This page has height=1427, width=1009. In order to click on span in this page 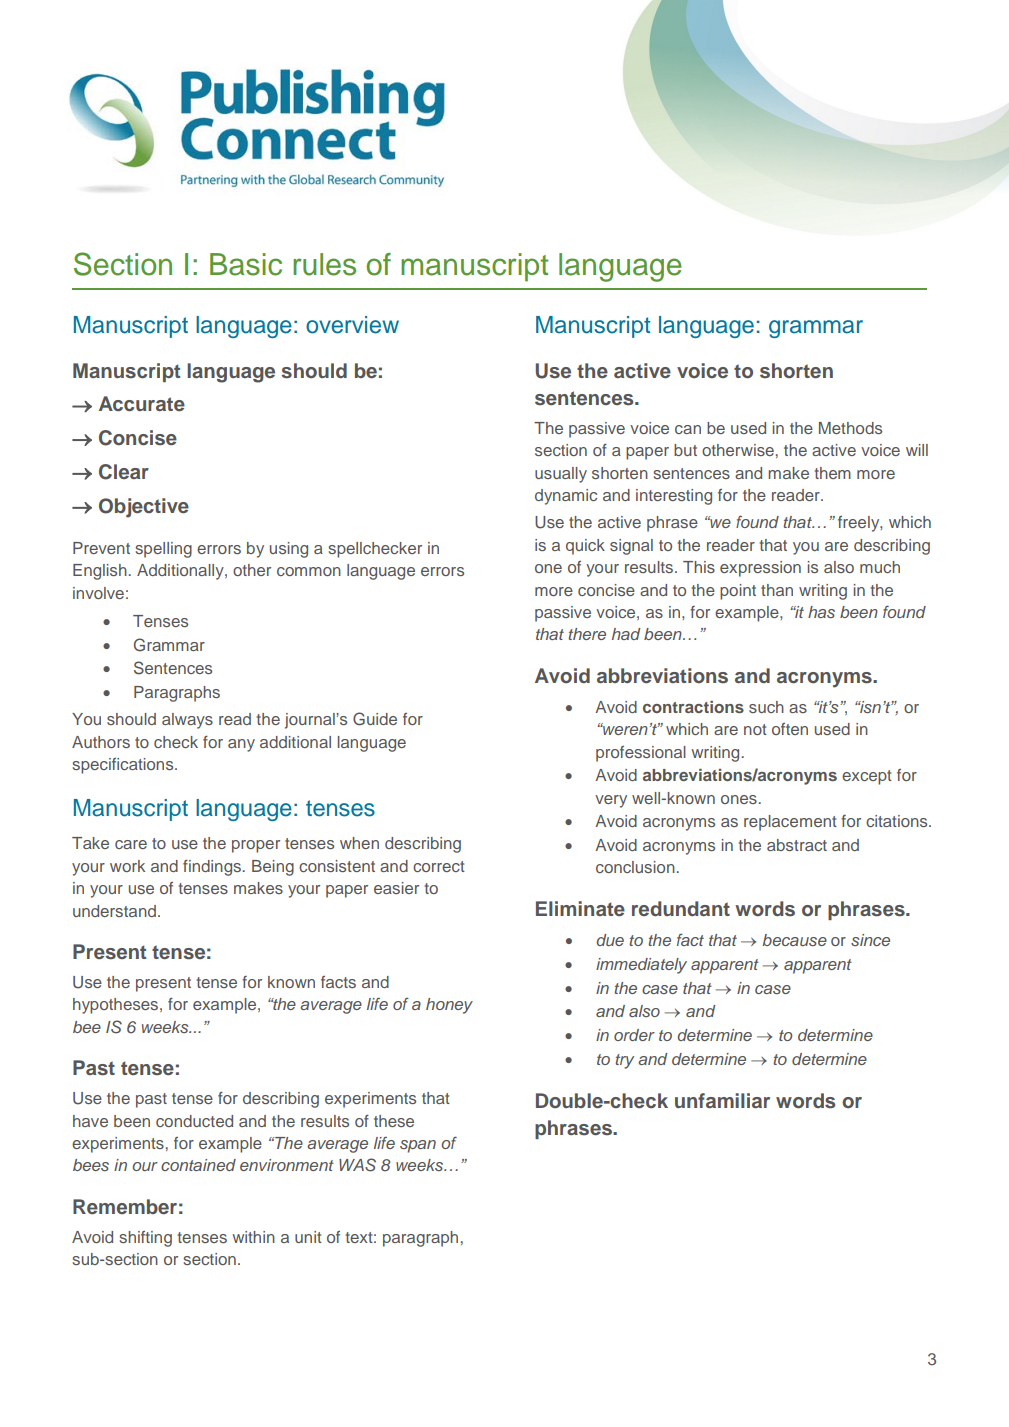, I will do `click(418, 1146)`.
